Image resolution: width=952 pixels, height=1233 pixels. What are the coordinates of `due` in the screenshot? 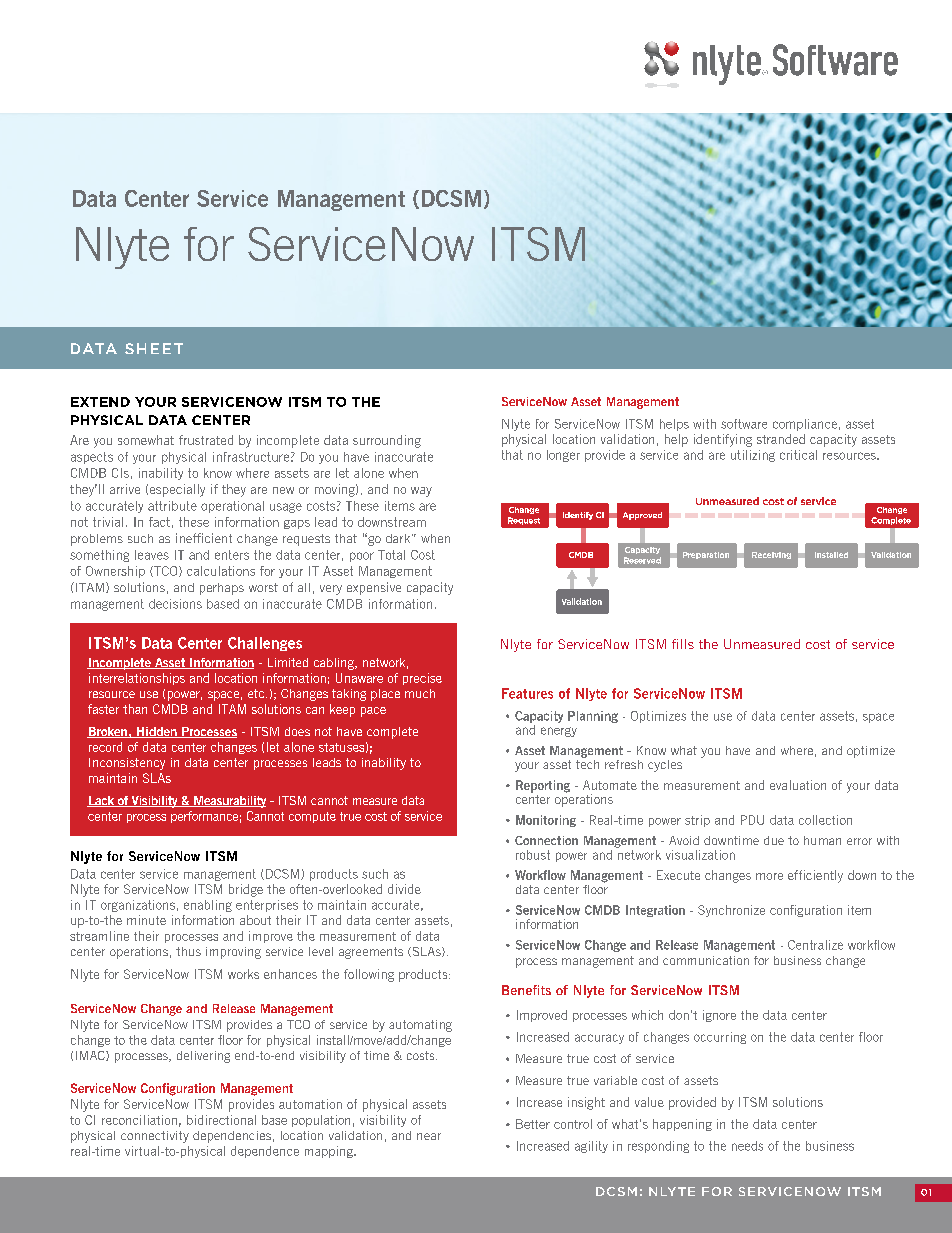 It's located at (774, 840).
